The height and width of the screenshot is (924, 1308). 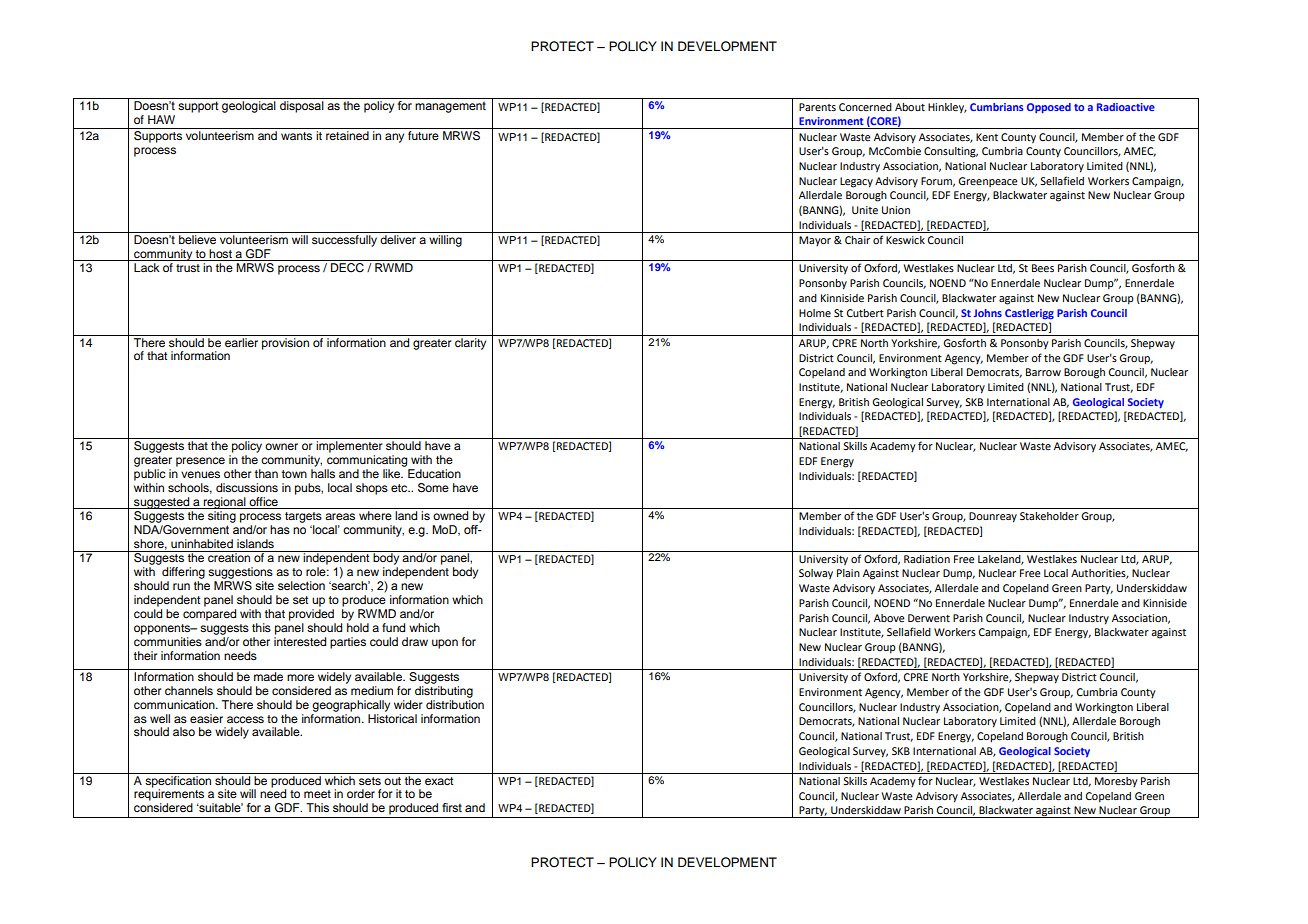 What do you see at coordinates (281, 446) in the screenshot?
I see `owner` at bounding box center [281, 446].
